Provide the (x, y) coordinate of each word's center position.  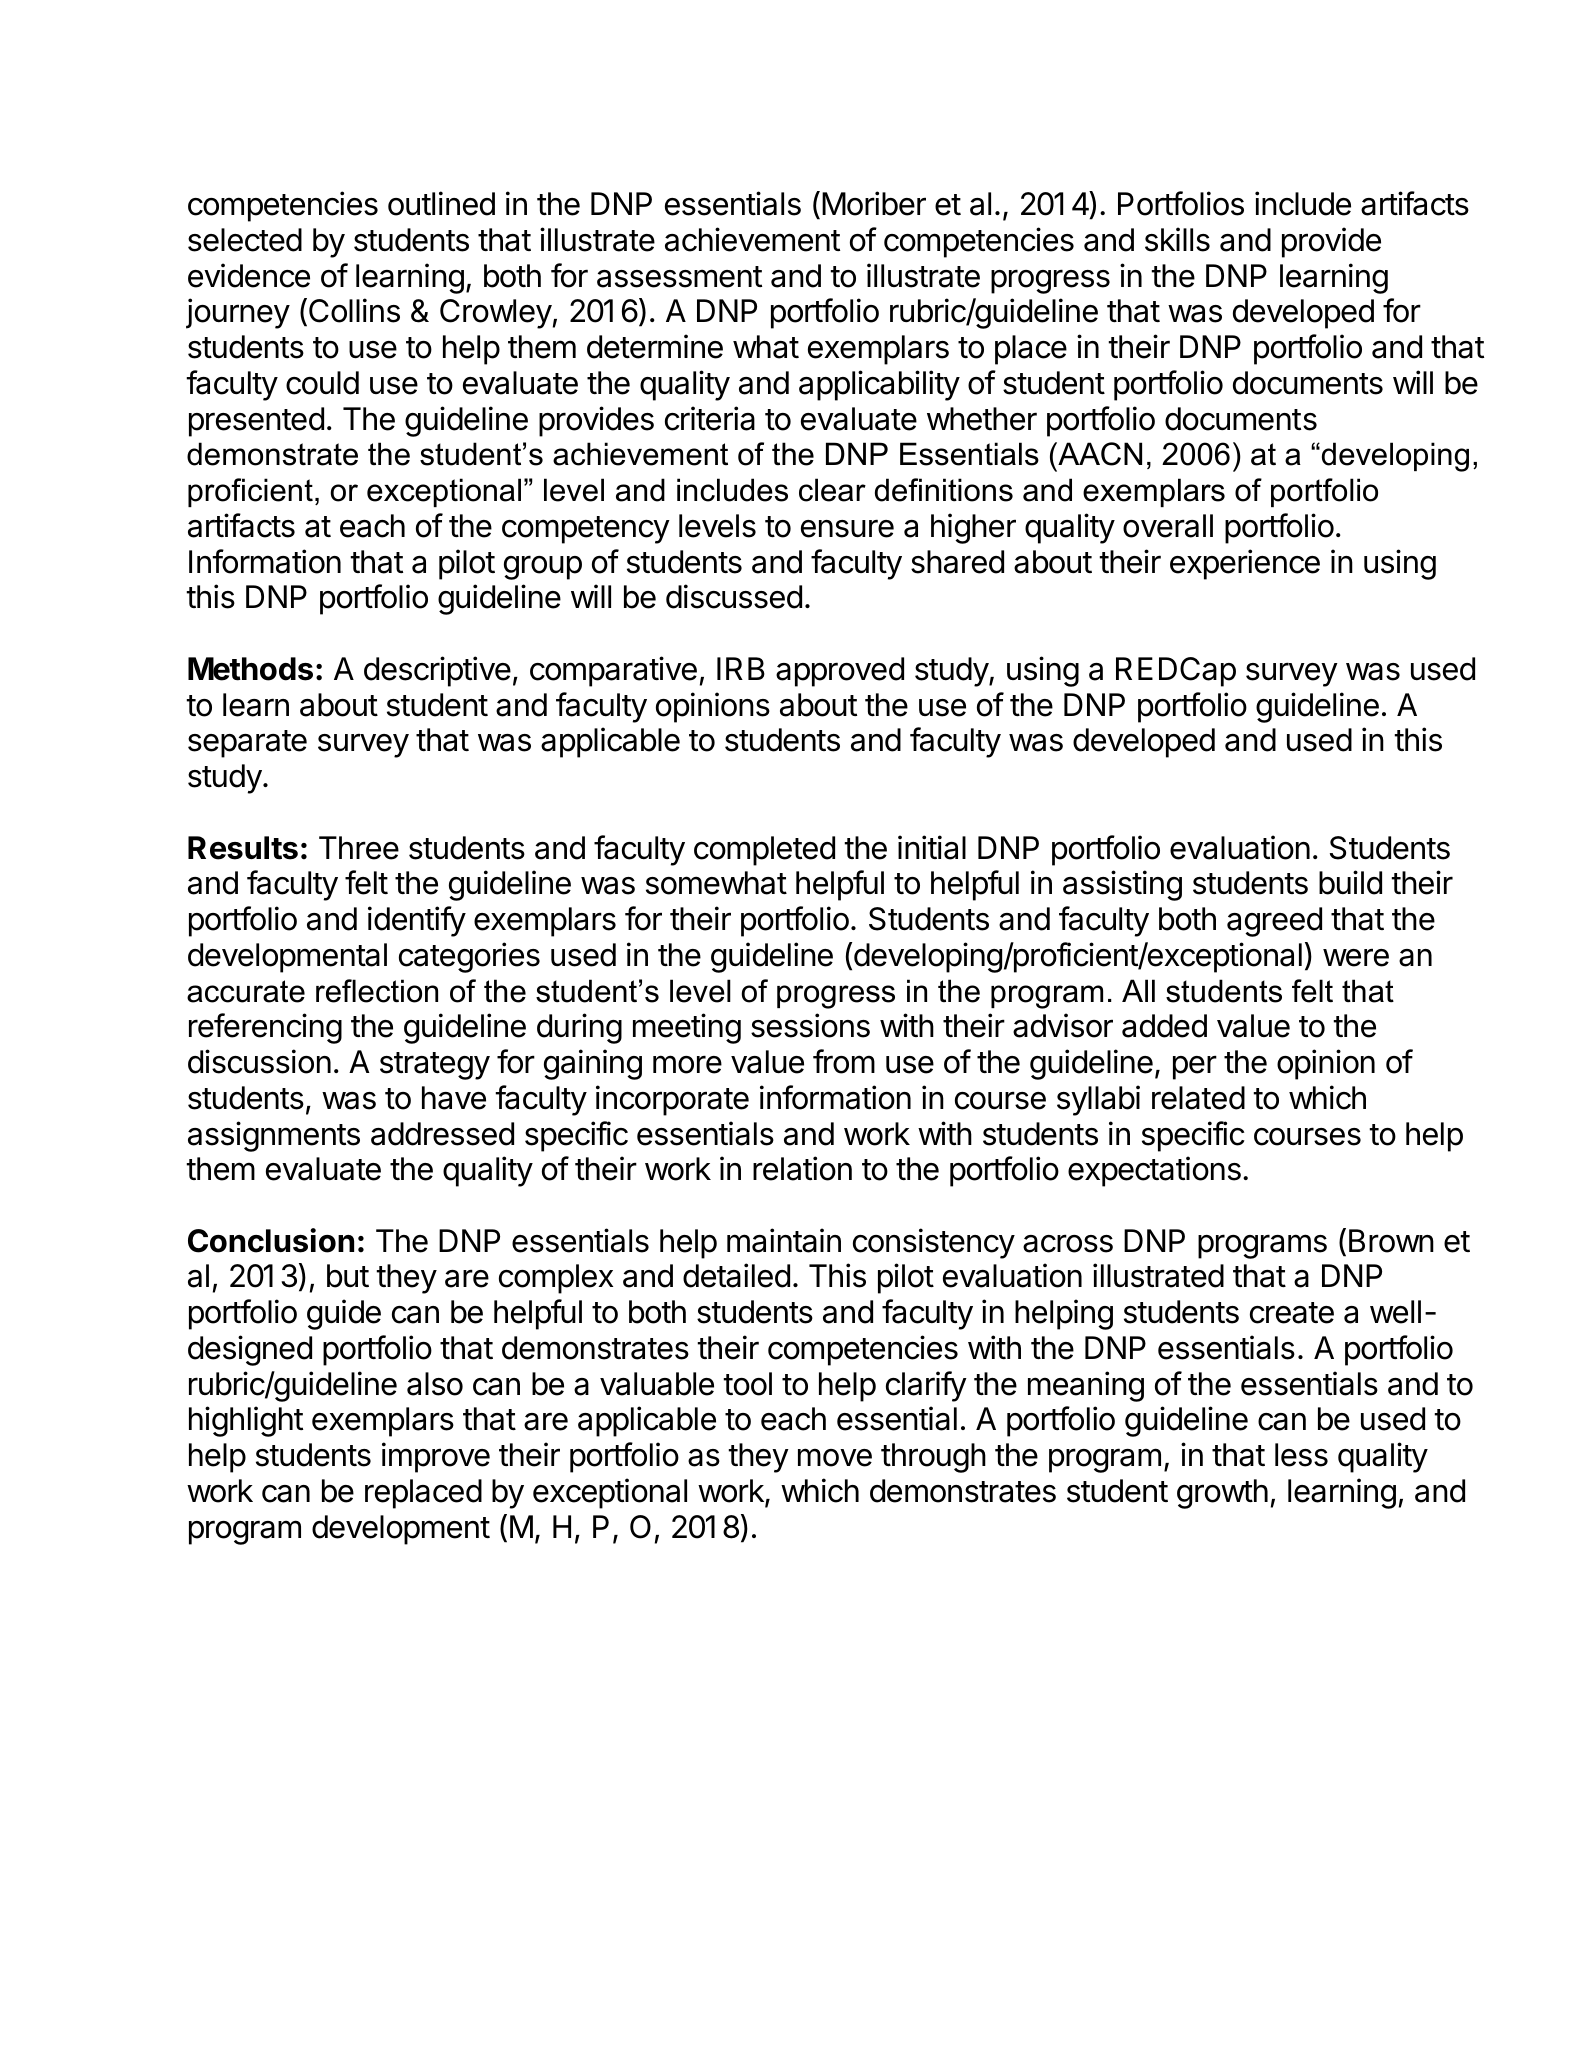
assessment (679, 277)
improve (436, 1457)
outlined (441, 203)
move (835, 1457)
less (1301, 1455)
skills (1177, 239)
